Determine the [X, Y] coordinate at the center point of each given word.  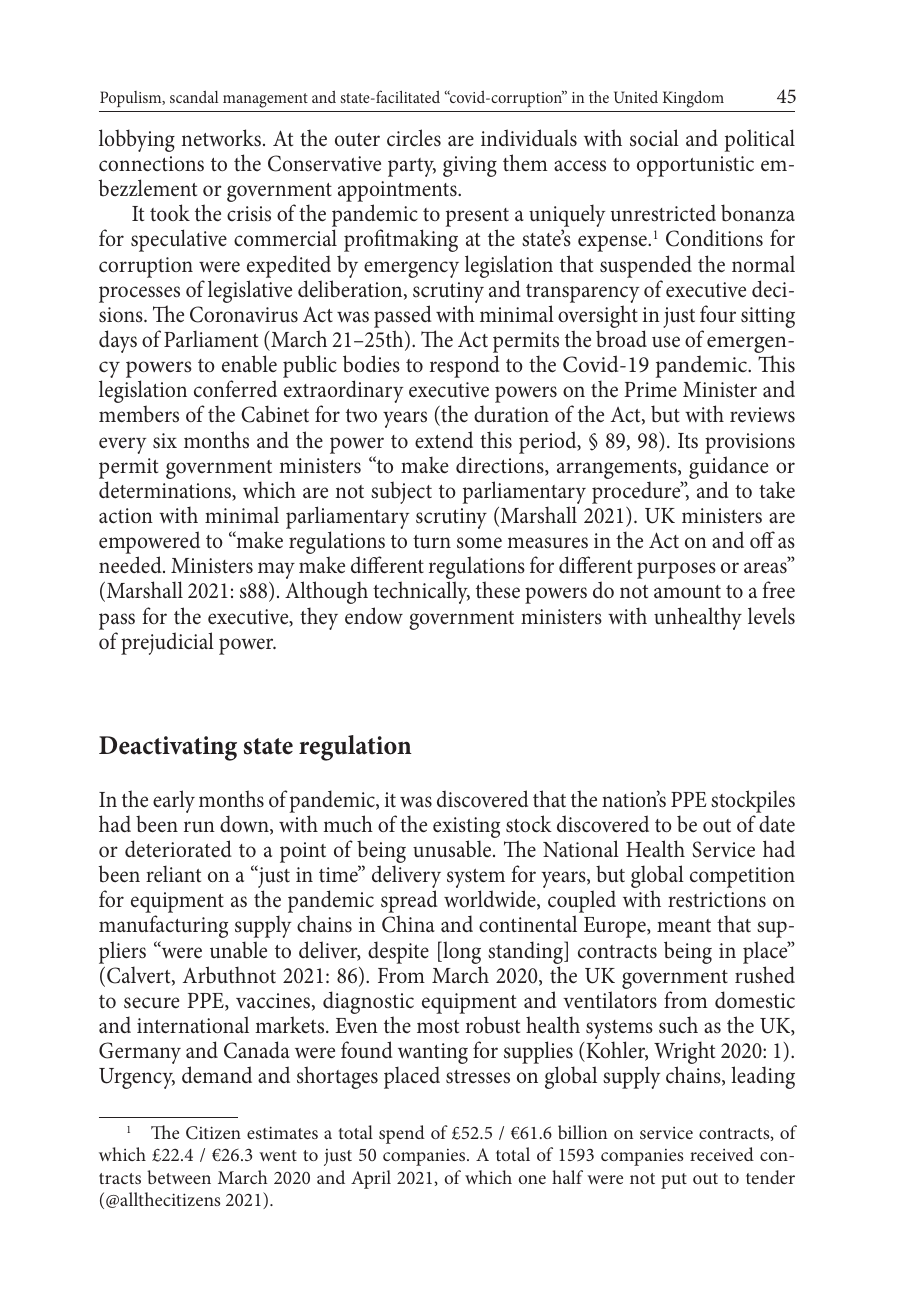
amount [687, 592]
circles [414, 138]
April [371, 1179]
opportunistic [695, 166]
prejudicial [167, 643]
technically [421, 592]
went [278, 1155]
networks [221, 138]
